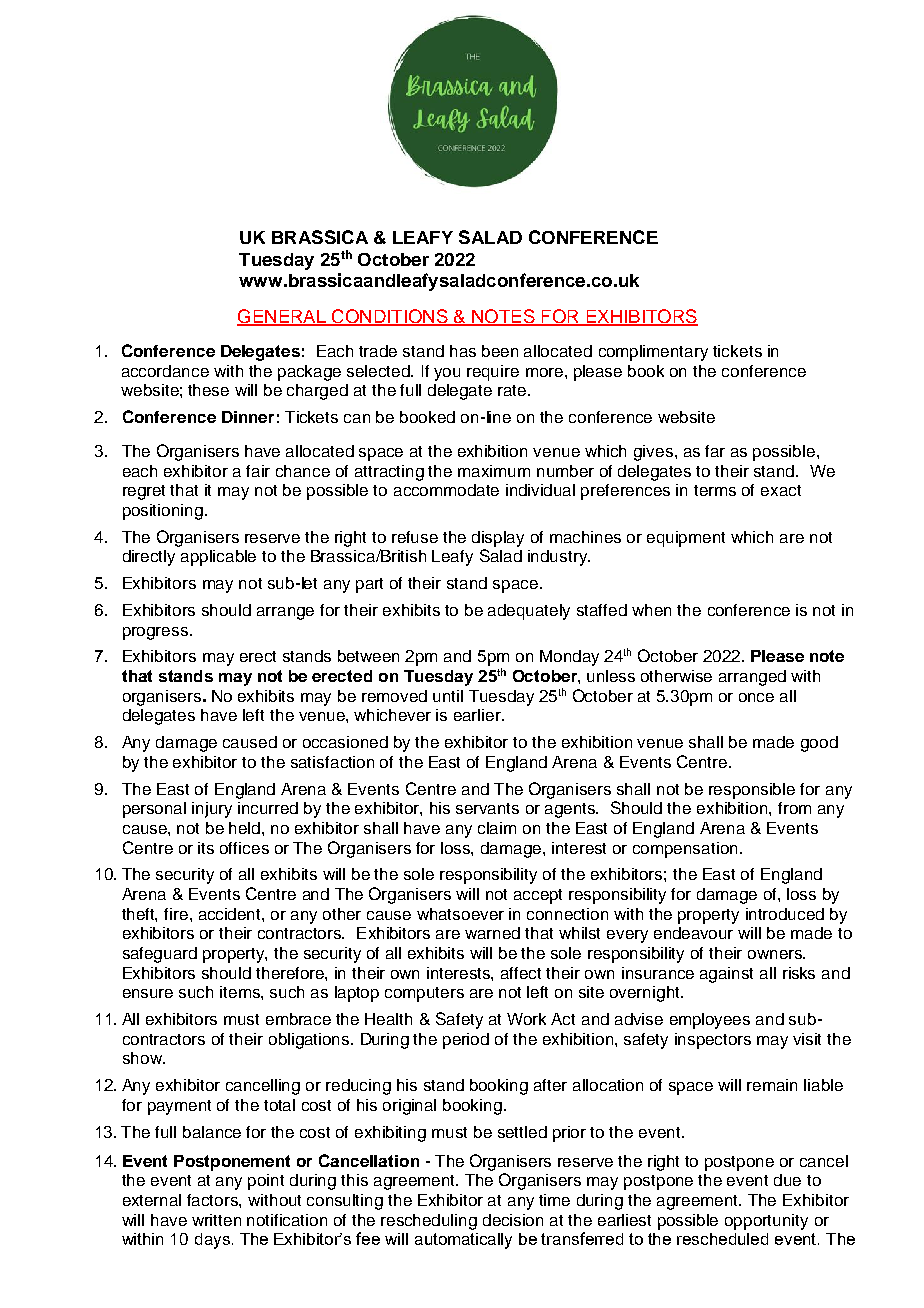  What do you see at coordinates (686, 539) in the screenshot?
I see `equipment` at bounding box center [686, 539].
